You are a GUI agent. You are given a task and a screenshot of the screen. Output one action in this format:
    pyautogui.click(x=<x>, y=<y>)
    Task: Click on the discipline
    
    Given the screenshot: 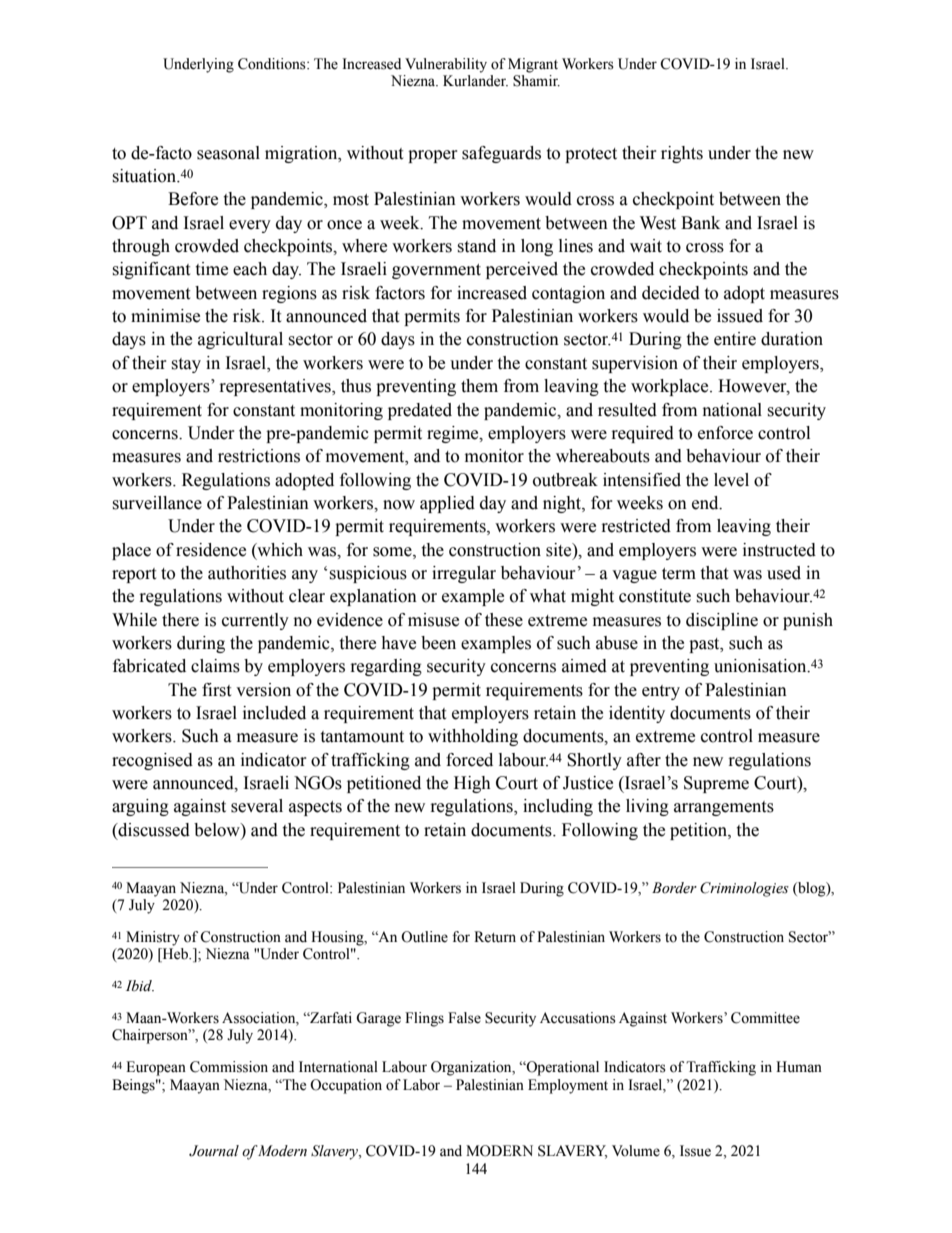 What is the action you would take?
    pyautogui.click(x=722, y=621)
